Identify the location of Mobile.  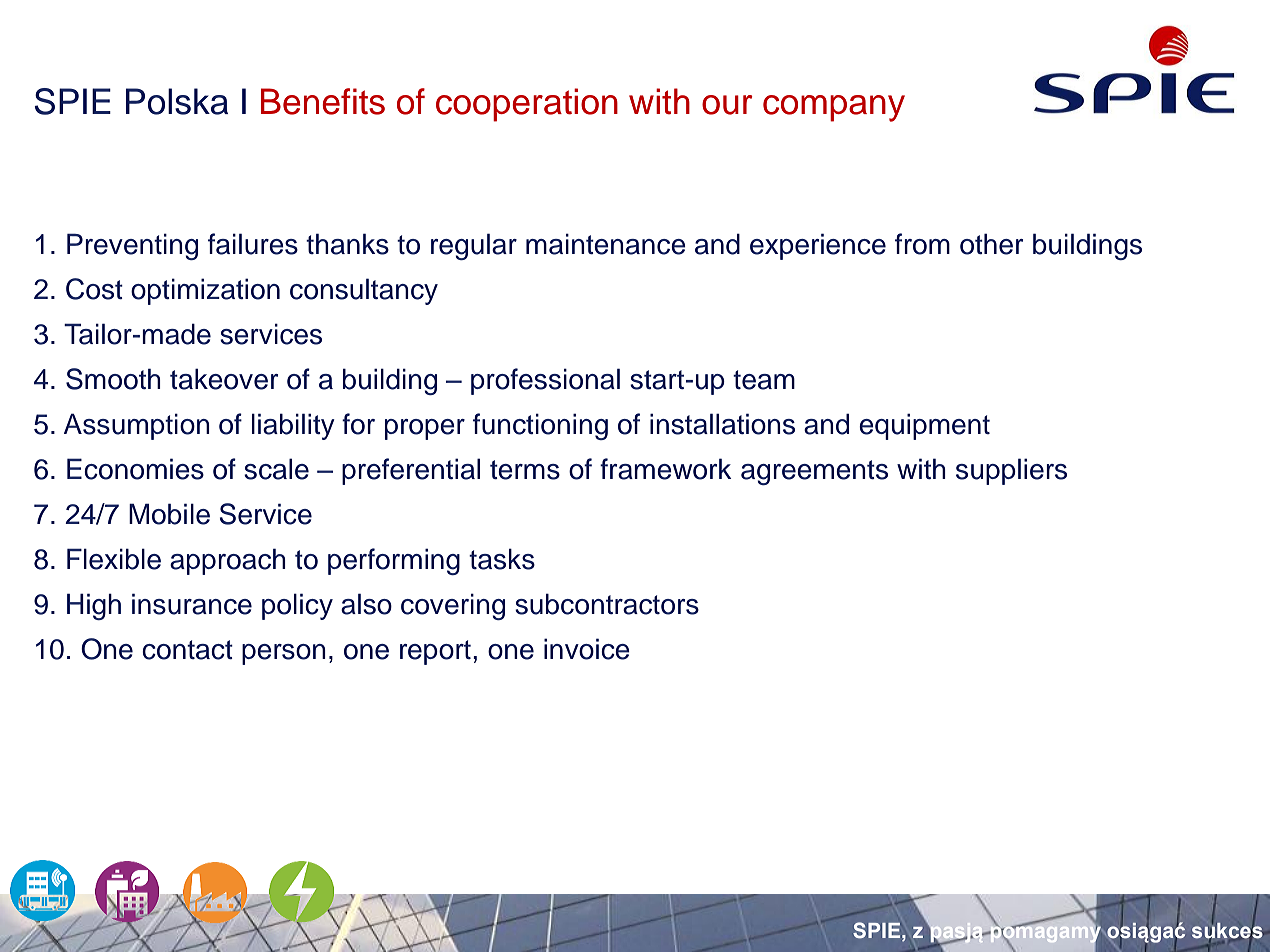
(169, 514).
